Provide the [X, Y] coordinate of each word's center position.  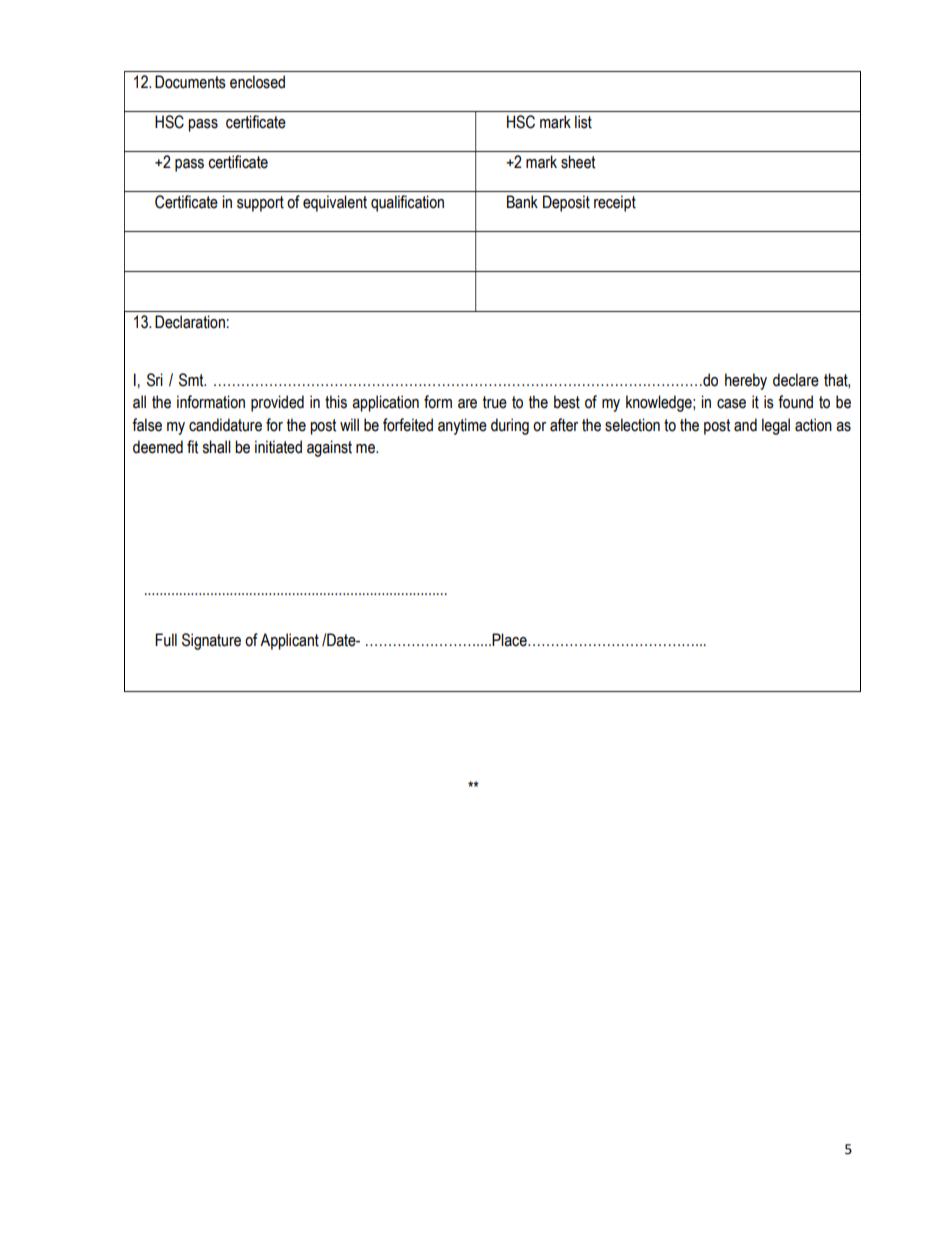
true [495, 402]
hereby [746, 381]
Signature [211, 641]
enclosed [257, 82]
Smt [192, 380]
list [583, 122]
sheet [578, 162]
